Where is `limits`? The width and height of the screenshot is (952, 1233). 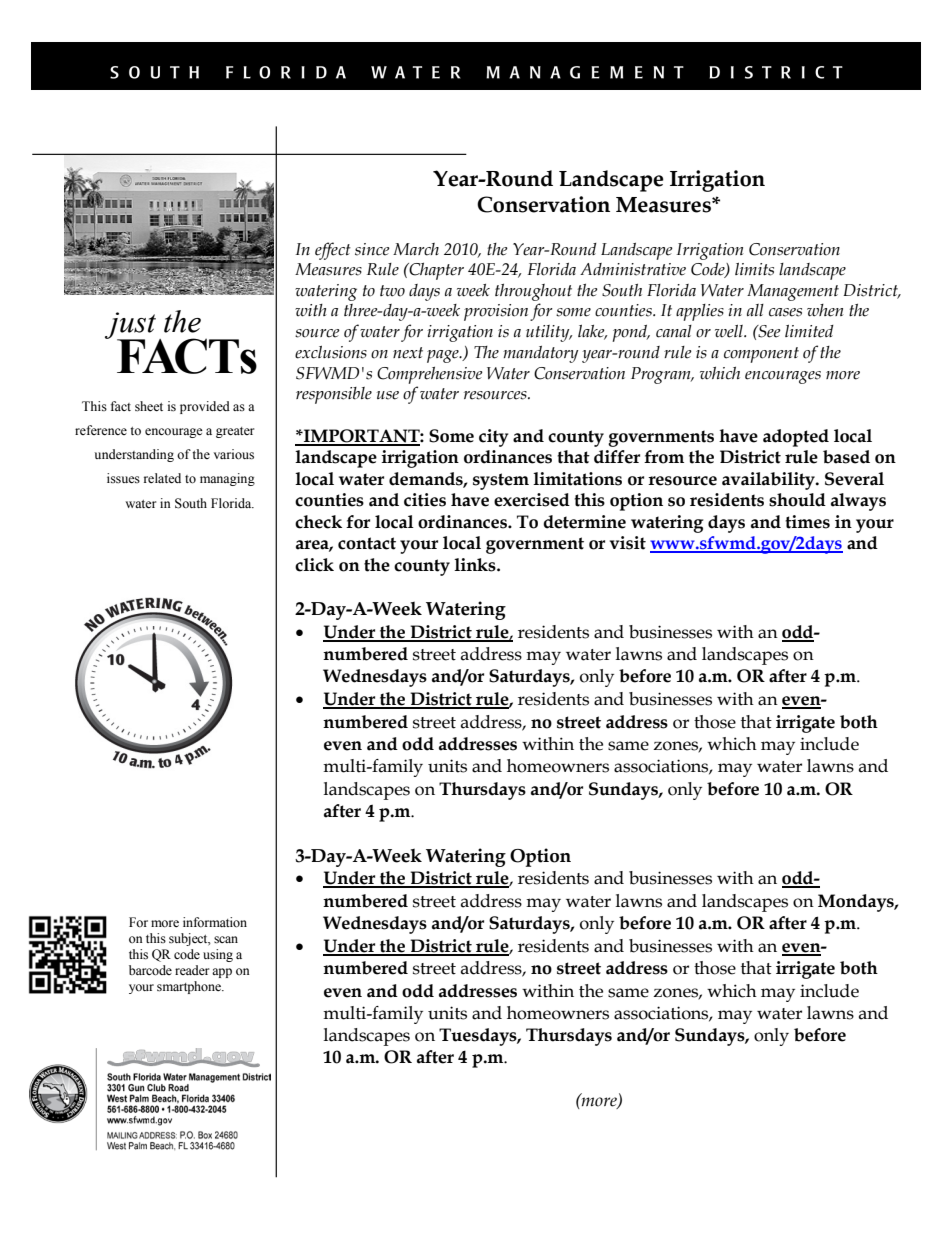
limits is located at coordinates (754, 269).
